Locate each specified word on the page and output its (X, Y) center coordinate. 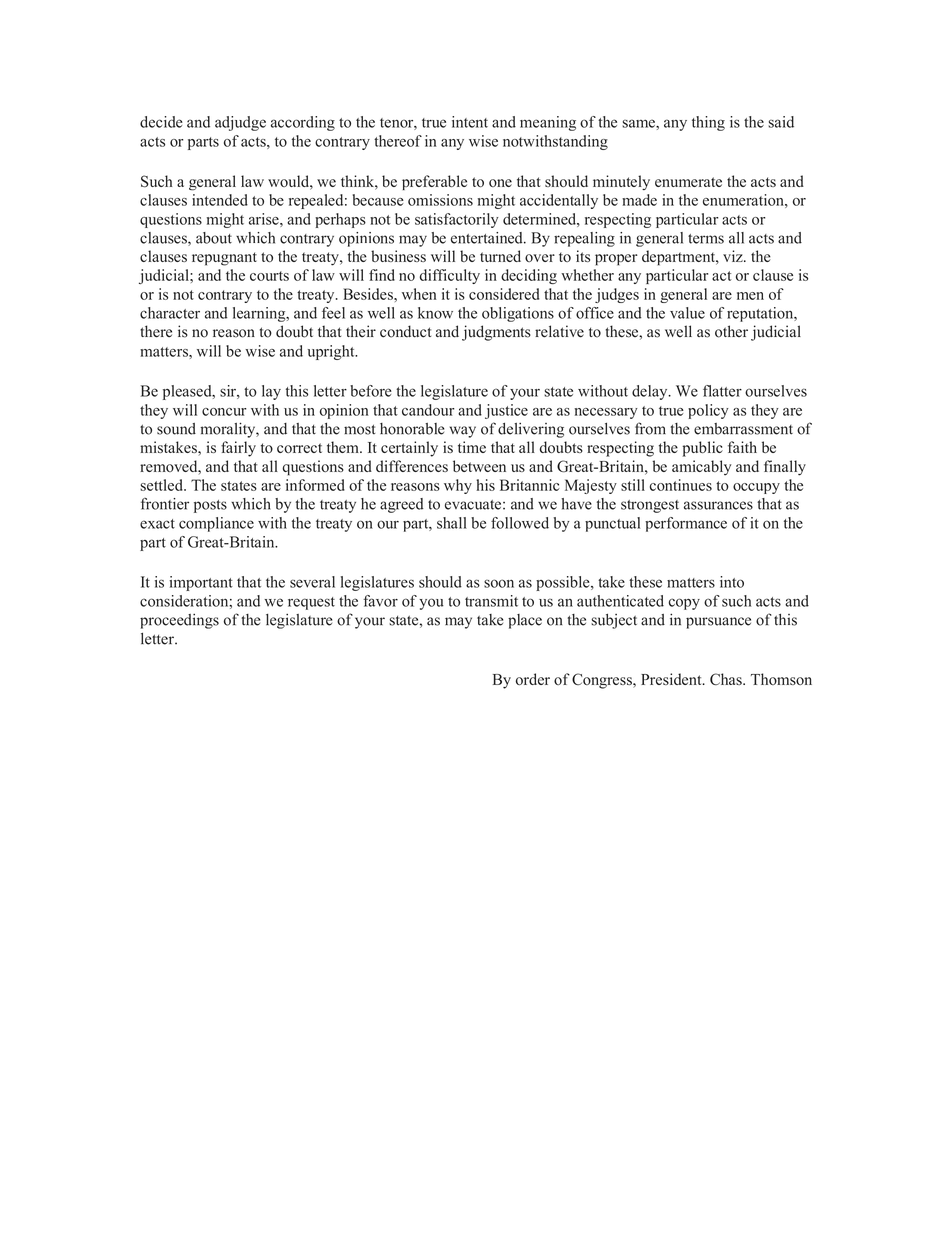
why (458, 486)
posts (210, 506)
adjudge (240, 123)
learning (260, 314)
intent (470, 122)
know (435, 313)
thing (708, 123)
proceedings (179, 621)
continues (681, 485)
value (687, 313)
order (533, 679)
